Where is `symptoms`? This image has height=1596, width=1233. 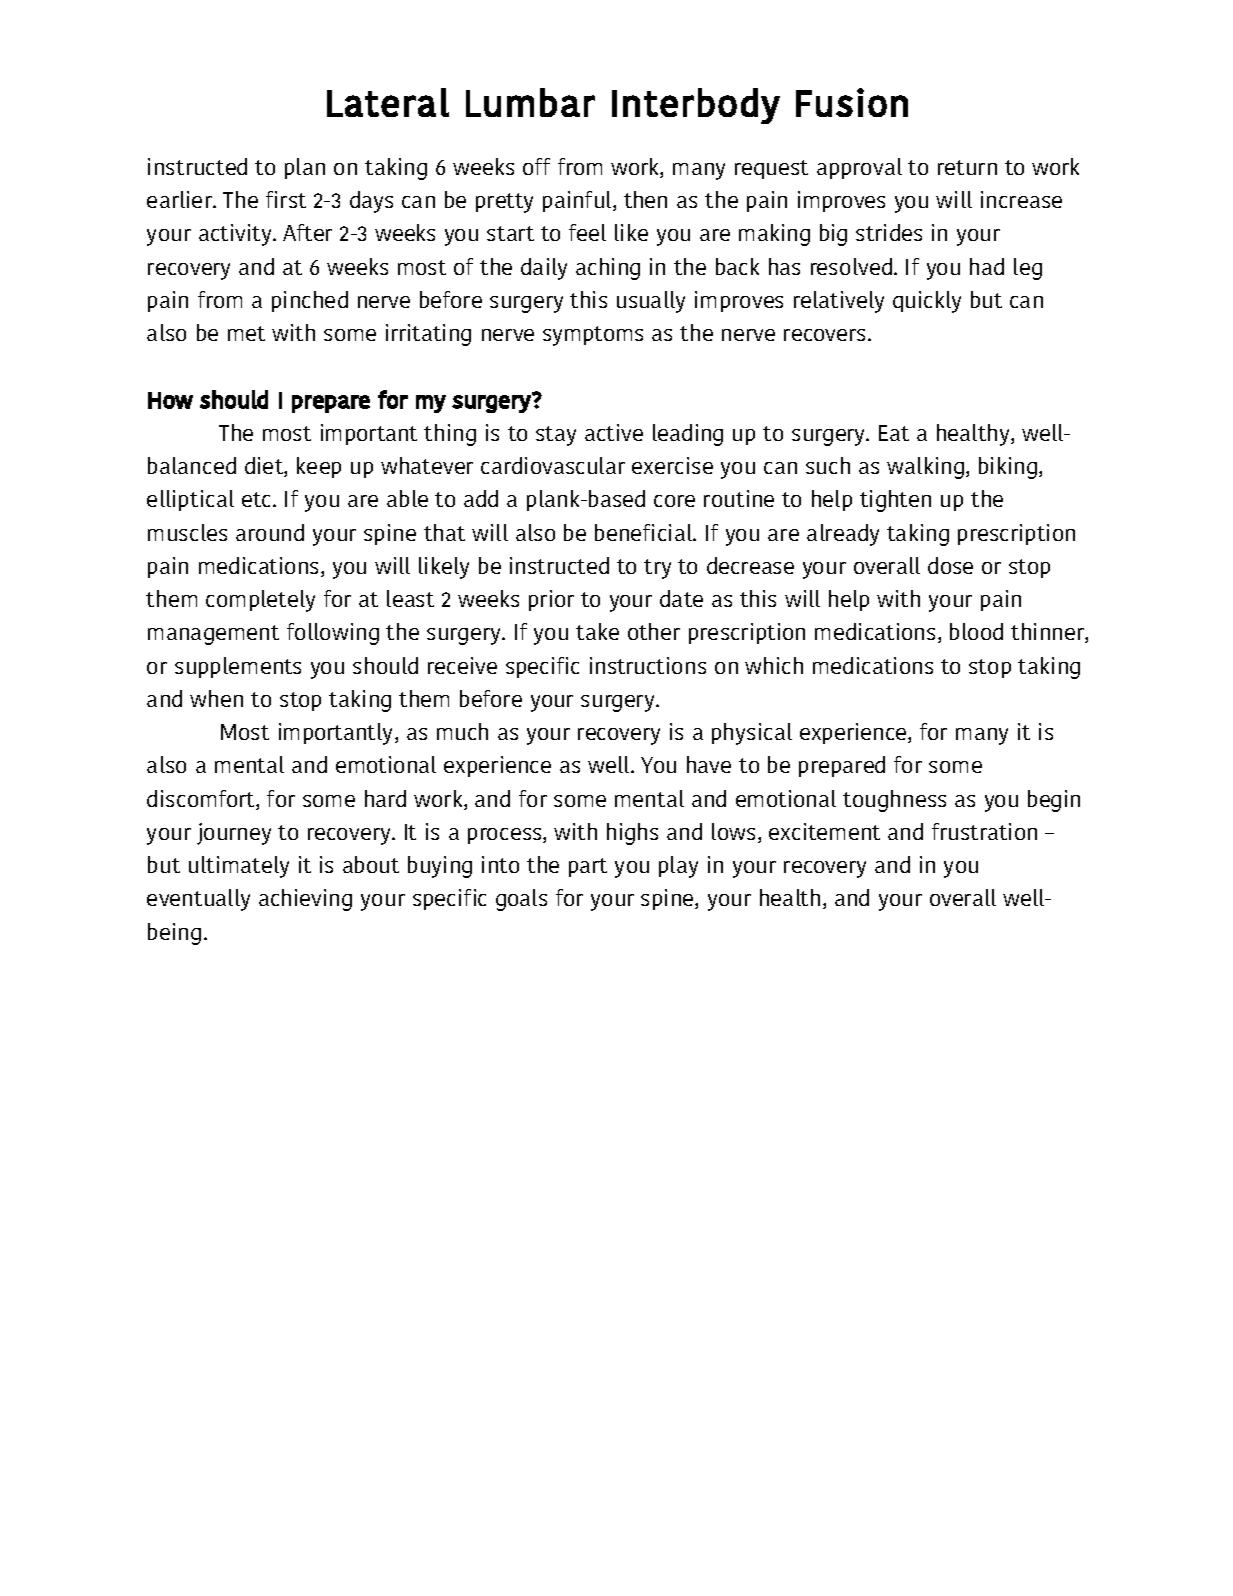
symptoms is located at coordinates (593, 336).
